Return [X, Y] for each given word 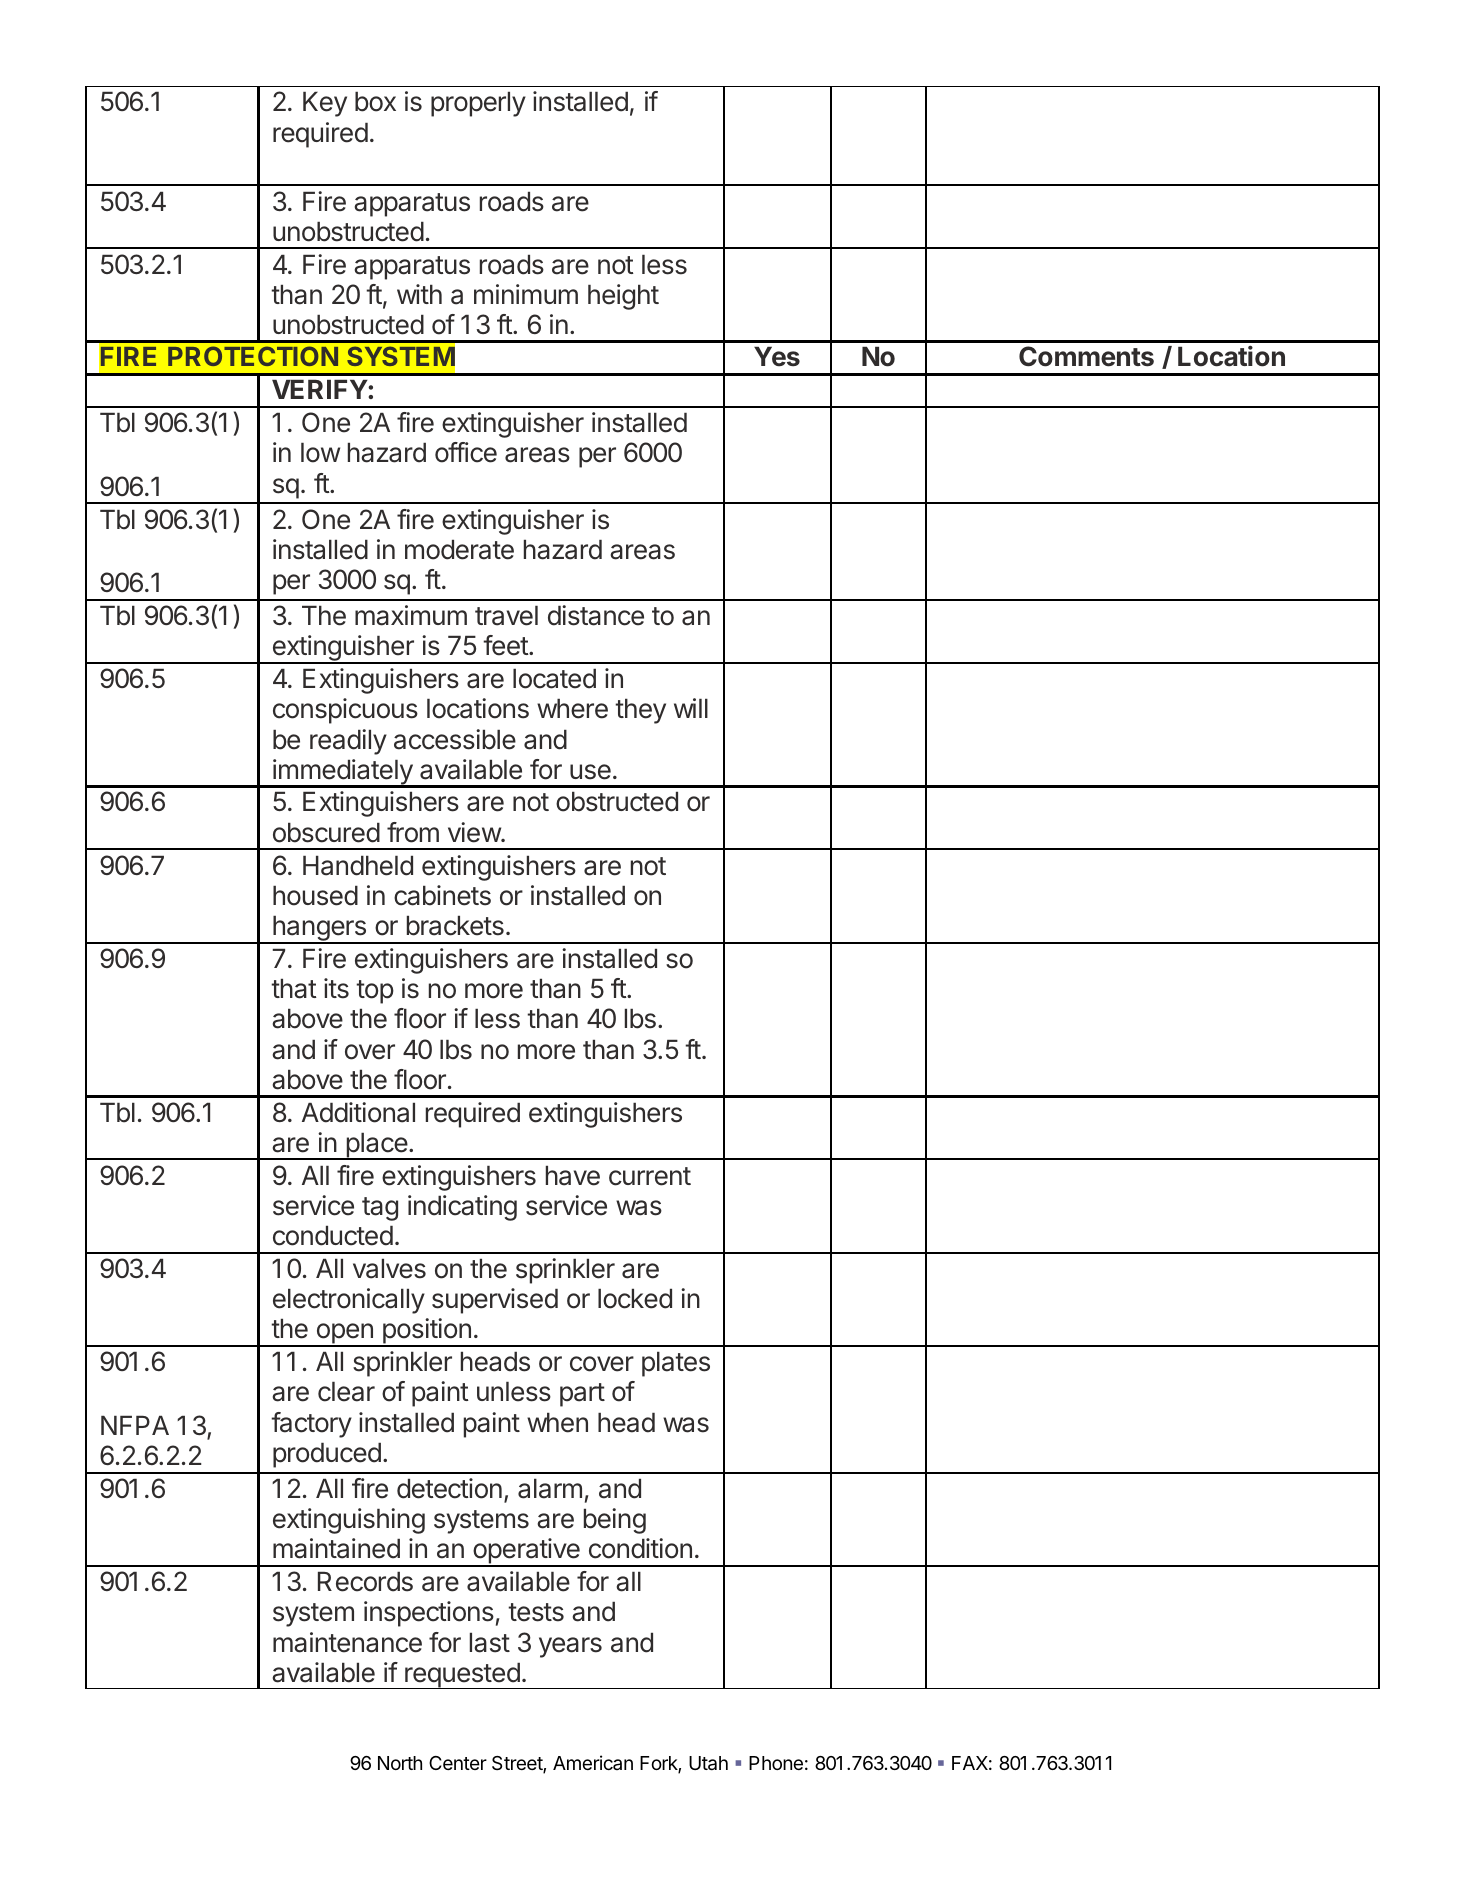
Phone [776, 1763]
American [593, 1762]
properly [478, 104]
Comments [1086, 356]
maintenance [347, 1642]
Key [325, 104]
